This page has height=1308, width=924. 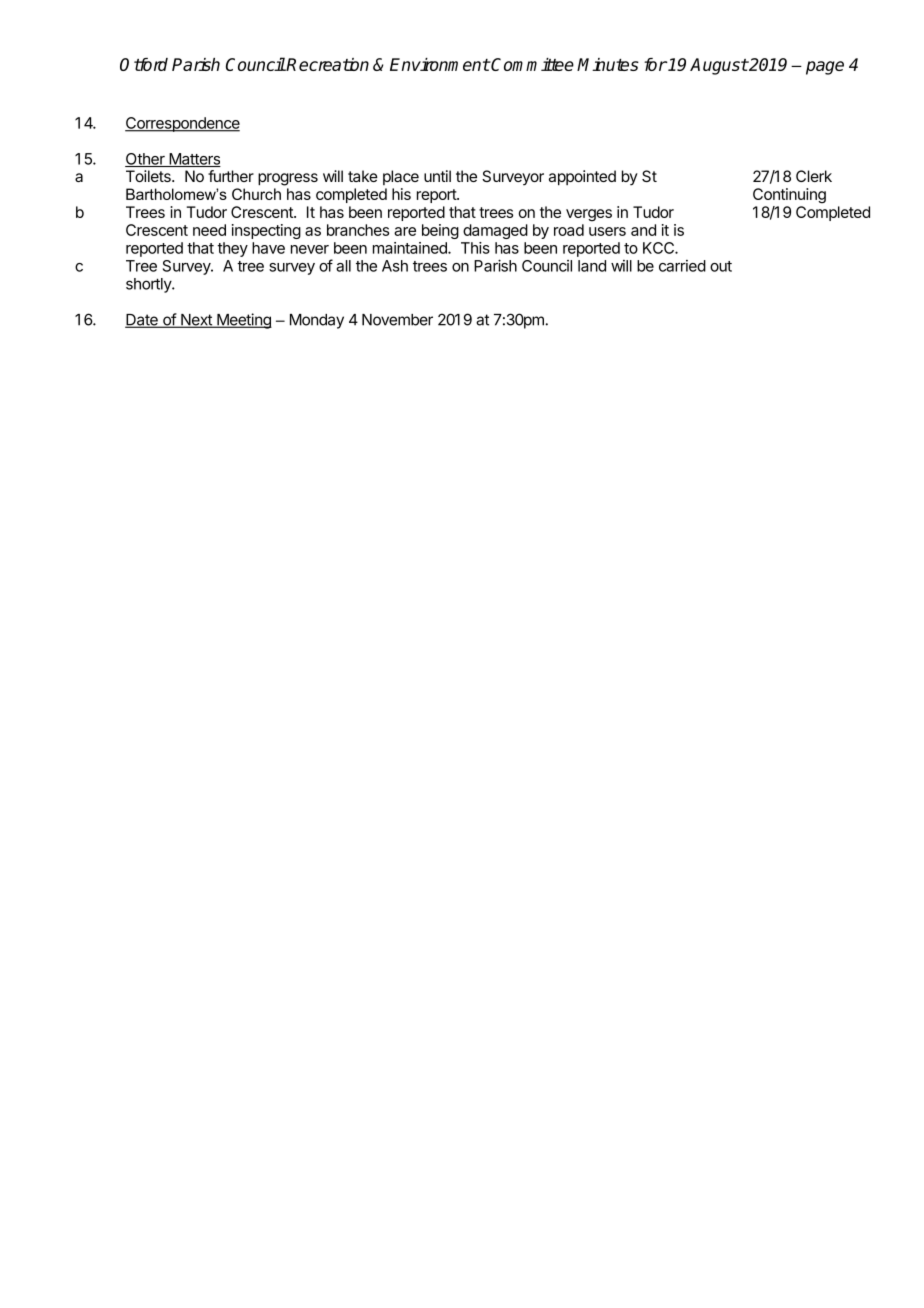 I want to click on Environment, so click(x=440, y=64).
